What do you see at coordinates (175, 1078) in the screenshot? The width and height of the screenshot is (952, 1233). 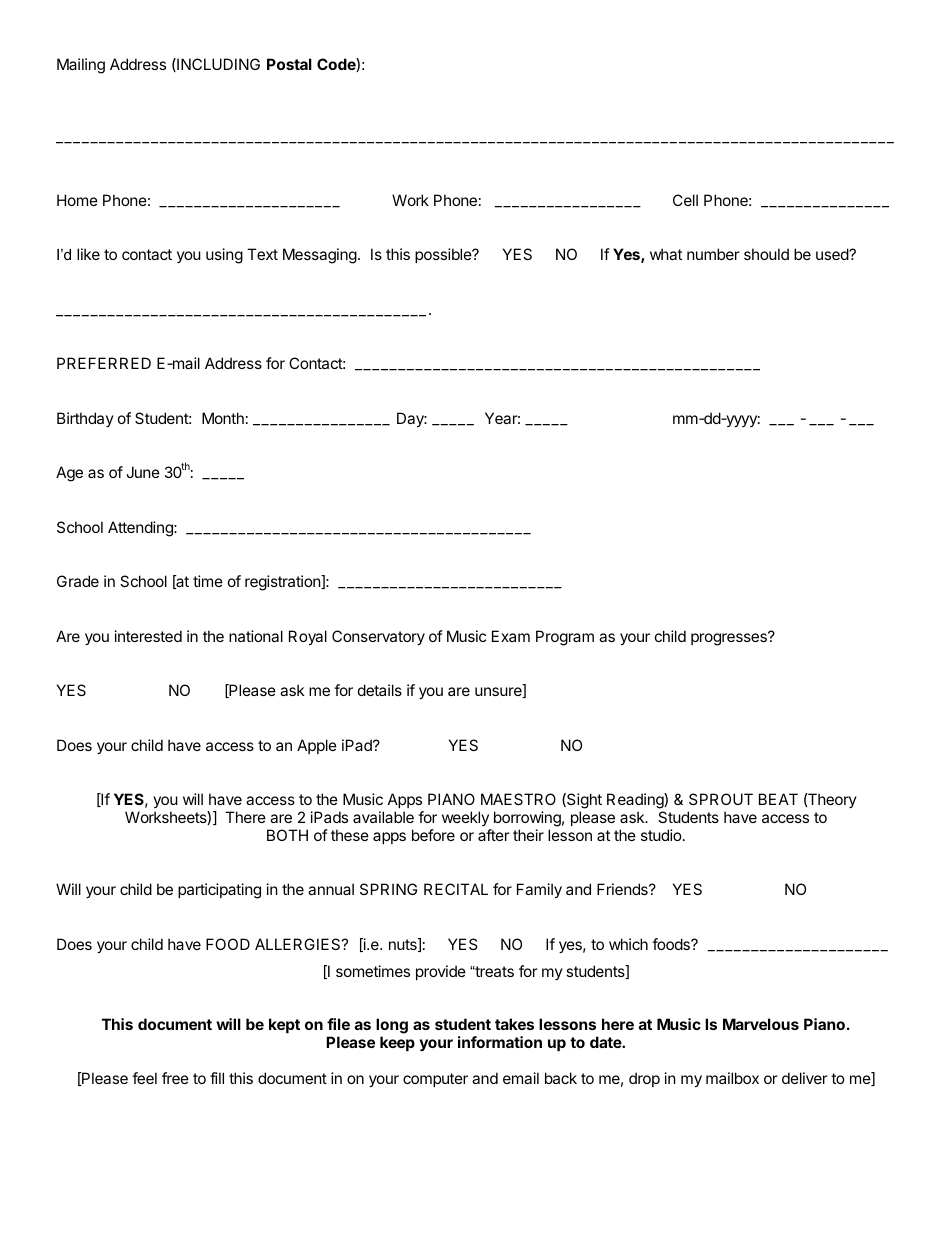 I see `free` at bounding box center [175, 1078].
